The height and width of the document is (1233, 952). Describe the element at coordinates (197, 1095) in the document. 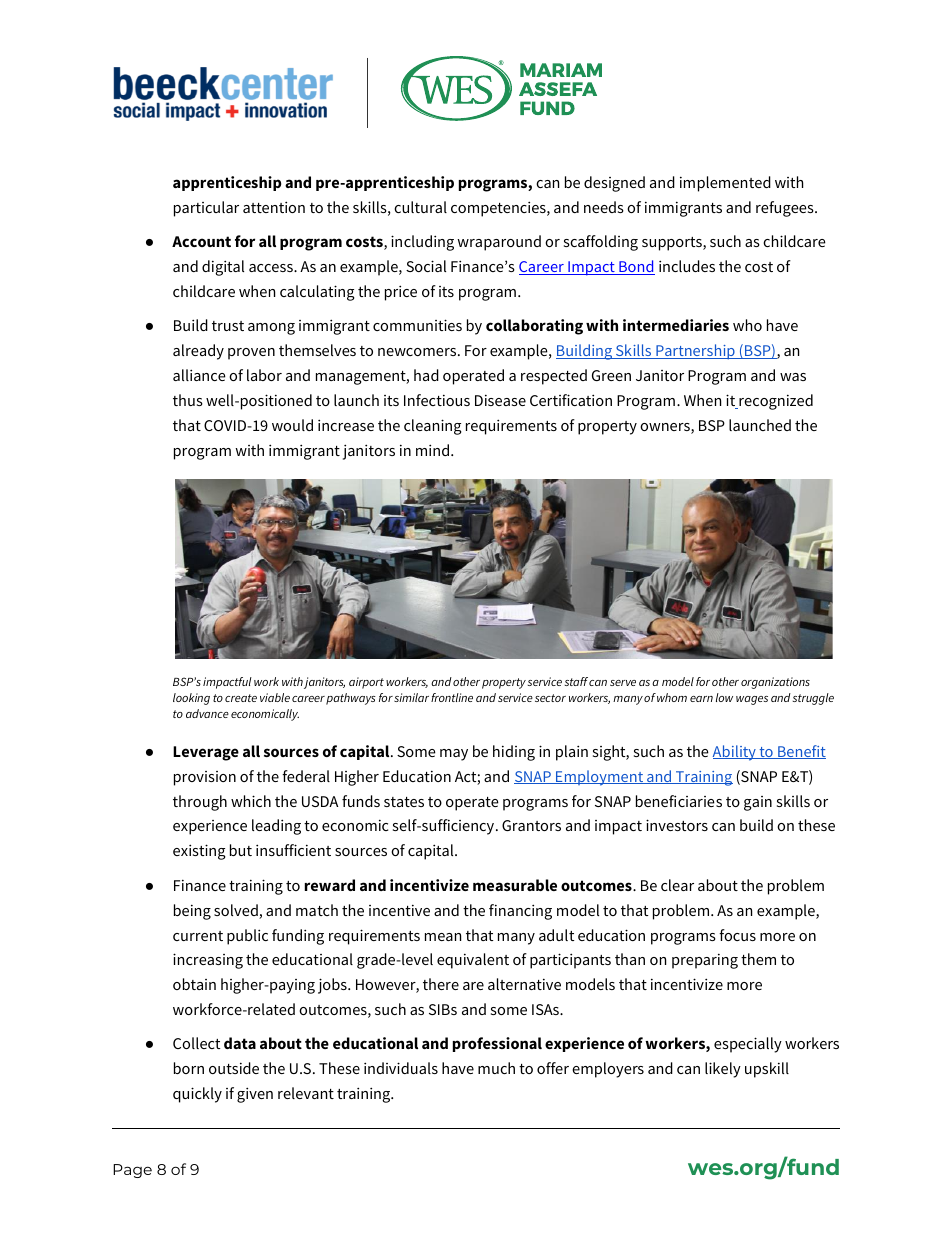

I see `quickly` at that location.
